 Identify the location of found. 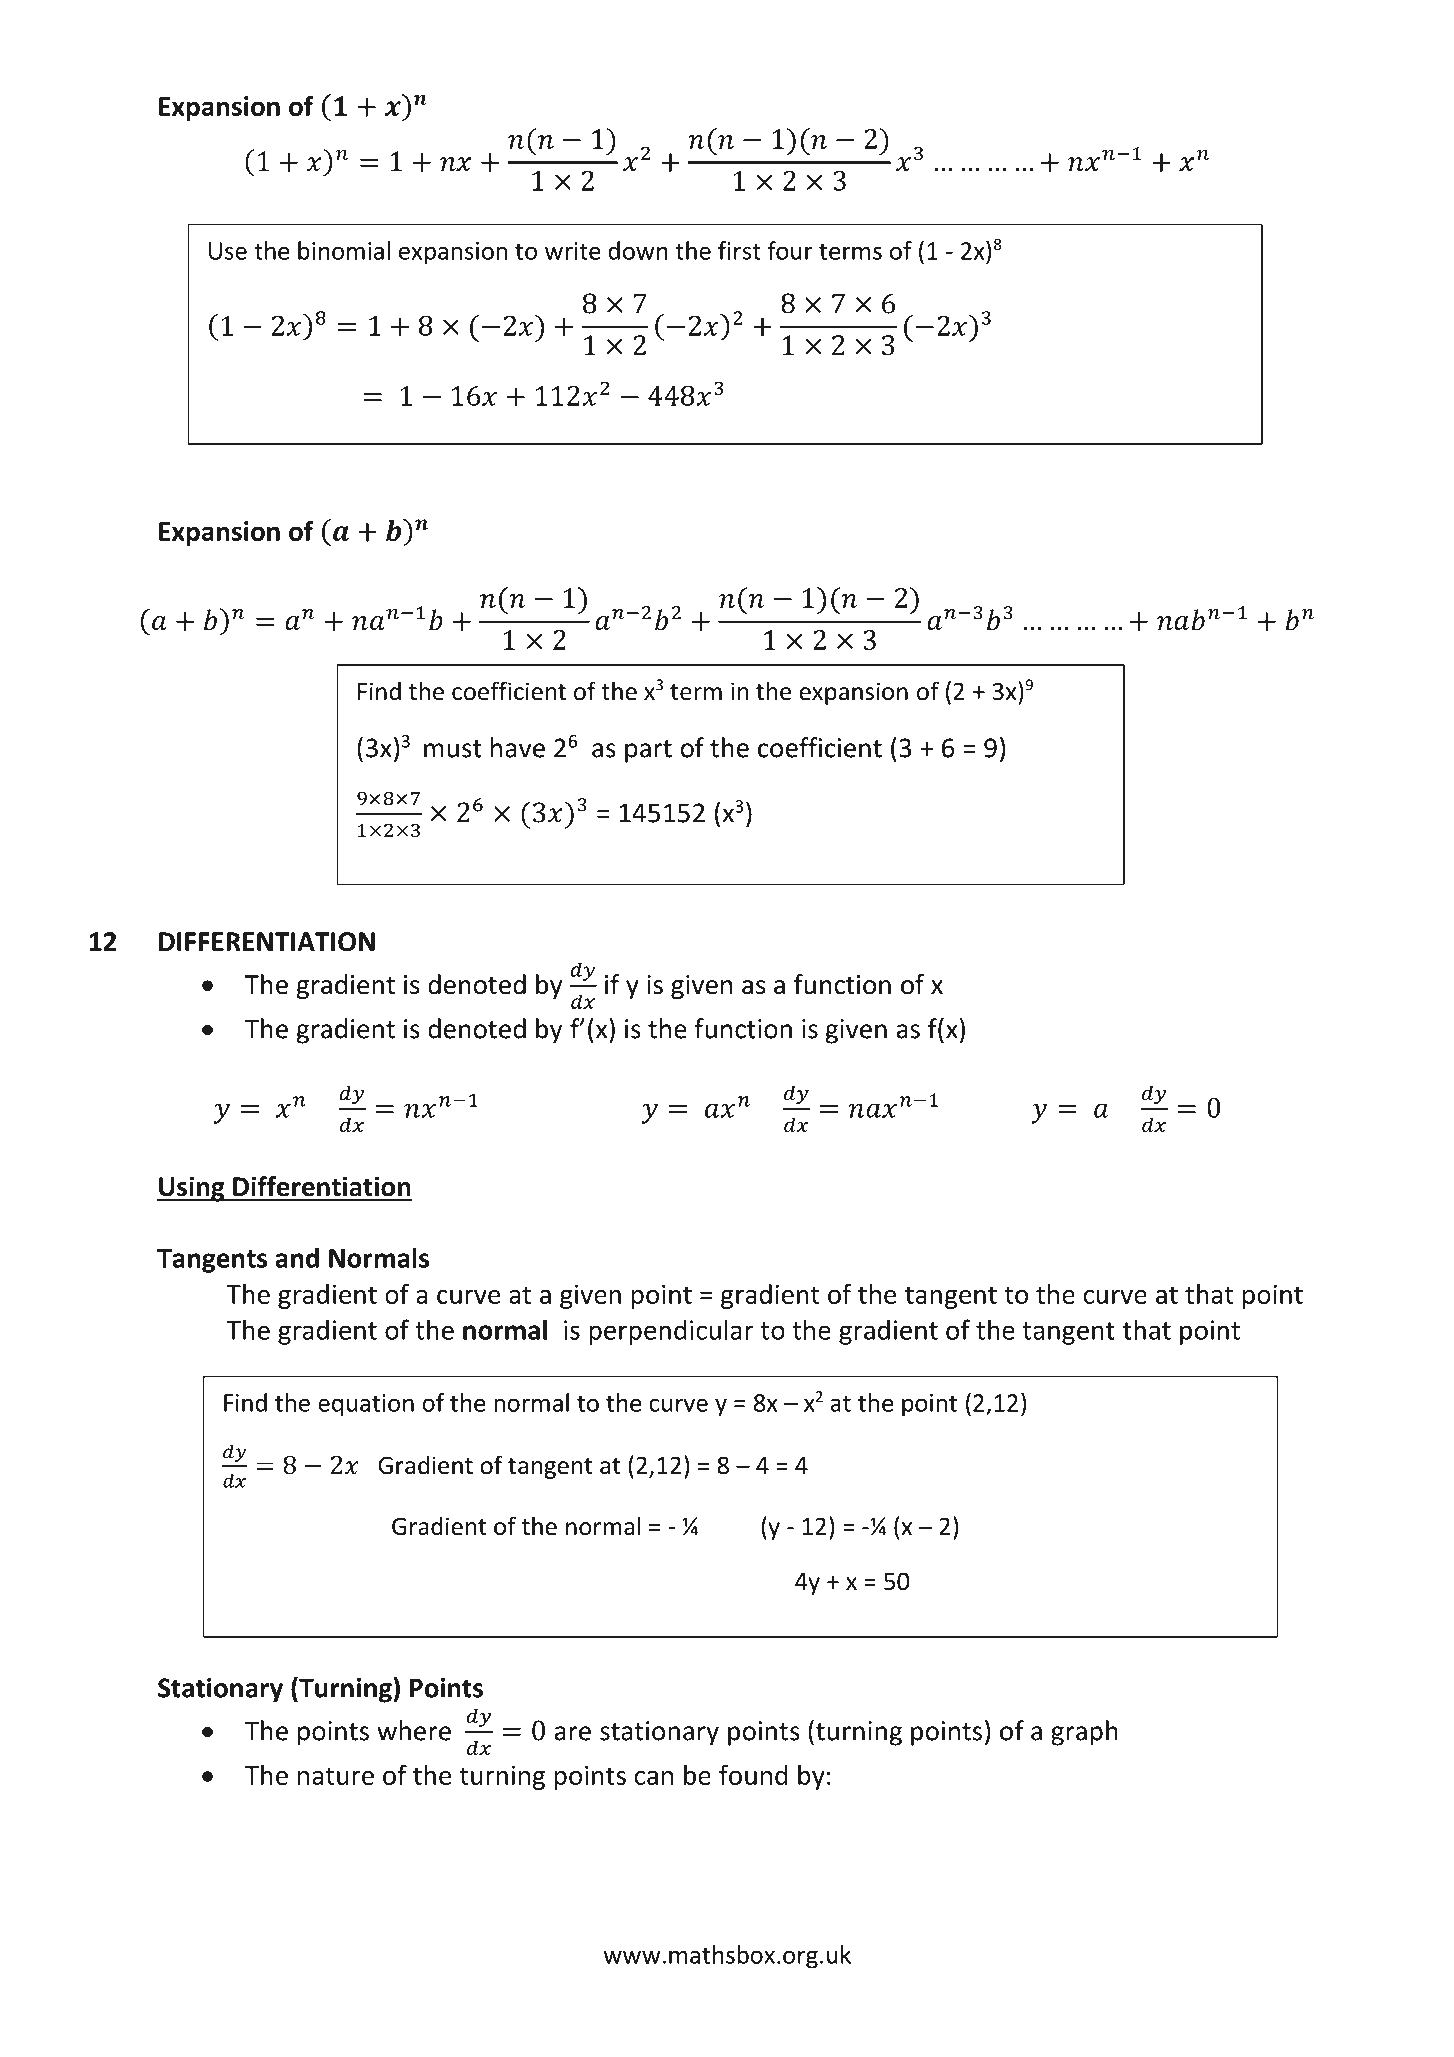
(753, 1774).
